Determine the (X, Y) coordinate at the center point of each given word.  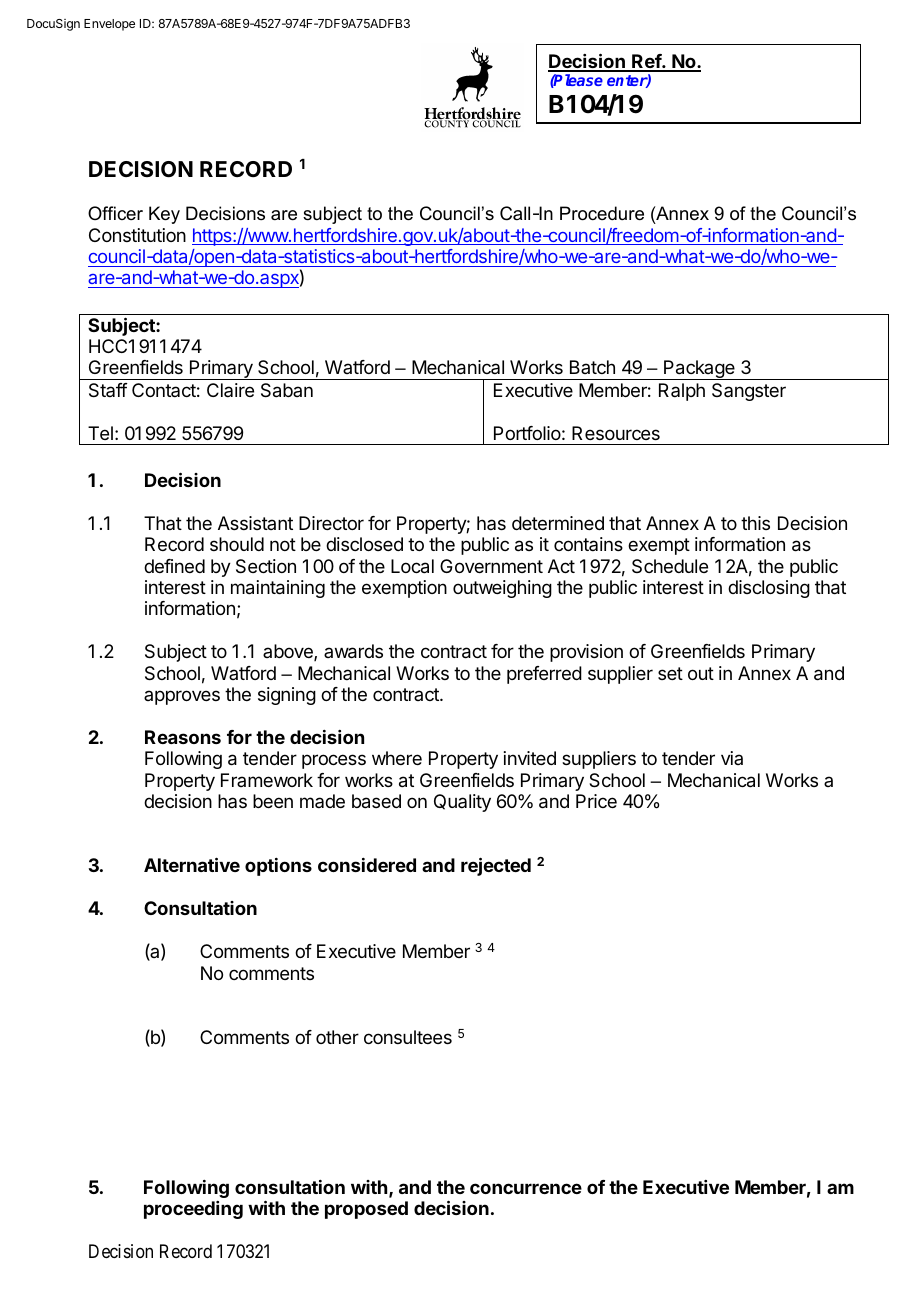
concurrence (526, 1188)
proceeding (193, 1210)
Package (699, 370)
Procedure (602, 213)
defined (174, 566)
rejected (496, 866)
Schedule (670, 566)
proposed (366, 1210)
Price (596, 801)
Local (412, 566)
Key (164, 215)
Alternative (192, 864)
